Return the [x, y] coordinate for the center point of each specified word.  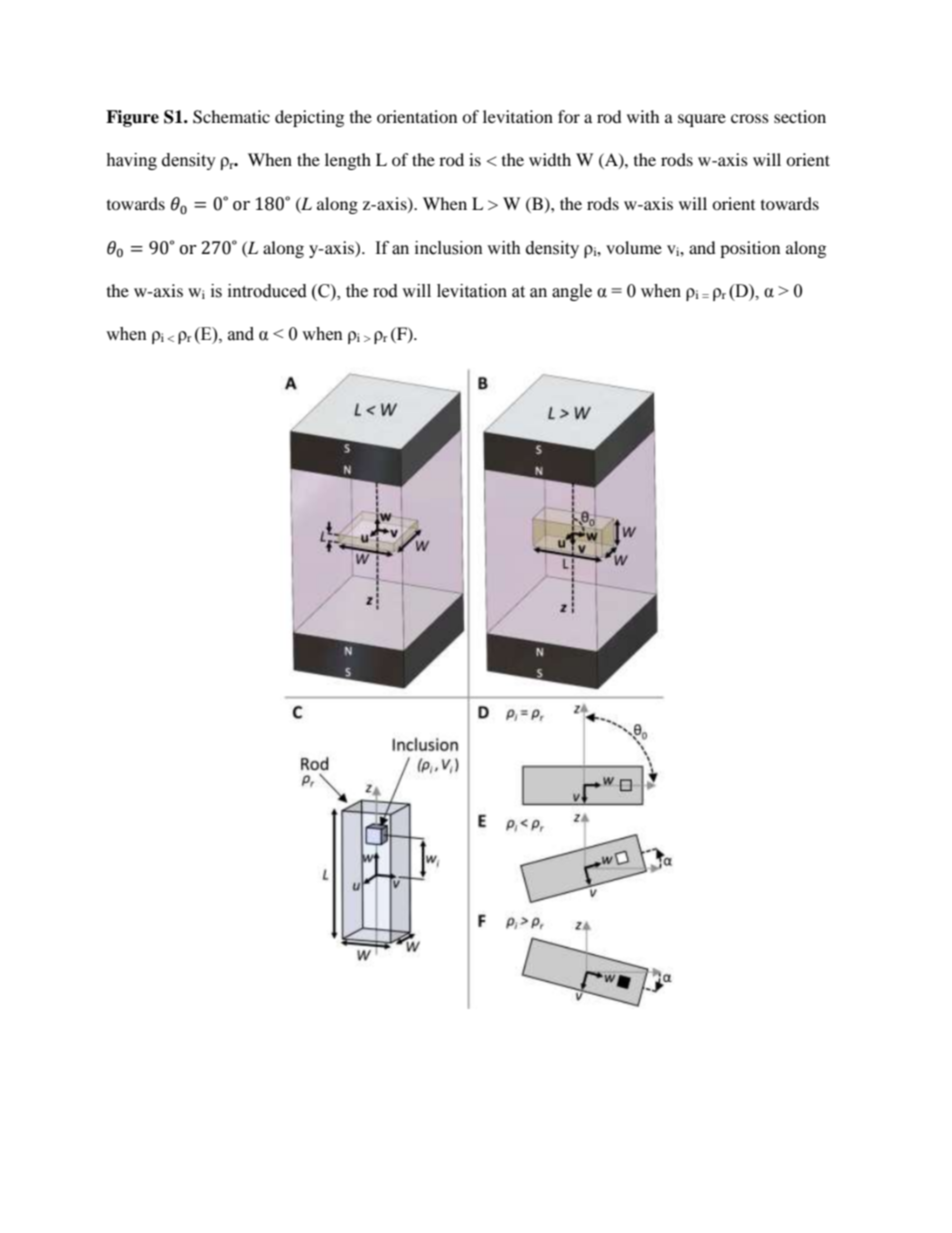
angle [572, 292]
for [569, 116]
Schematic [231, 117]
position [750, 249]
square [702, 120]
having [131, 161]
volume [634, 247]
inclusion [449, 248]
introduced [267, 291]
